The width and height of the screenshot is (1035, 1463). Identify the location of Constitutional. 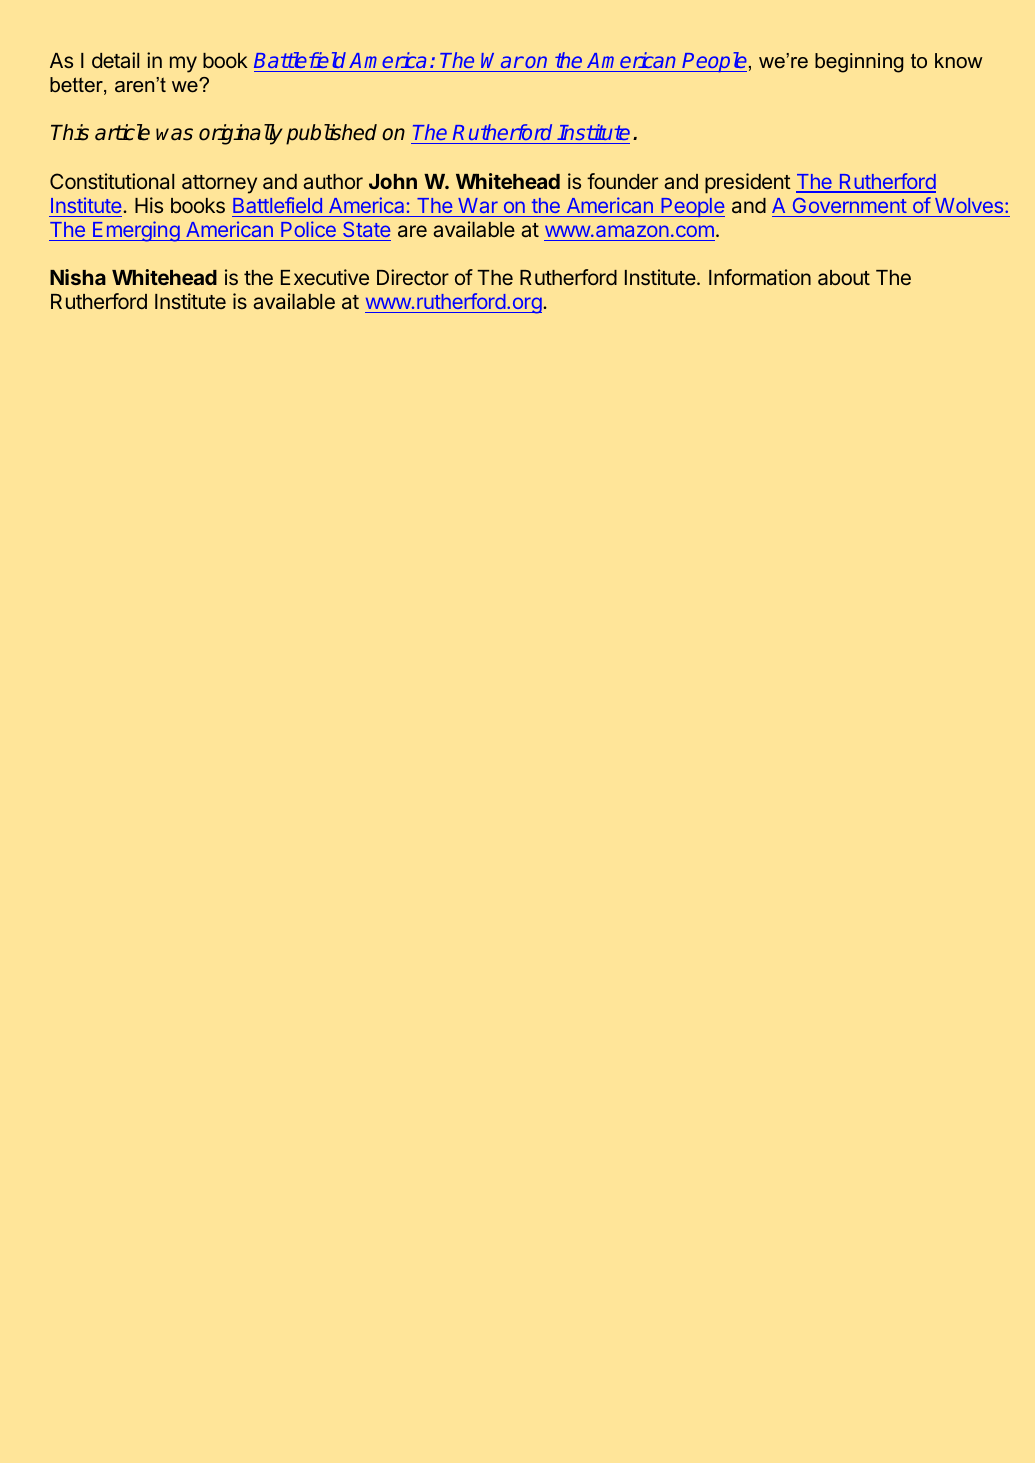
(112, 181).
